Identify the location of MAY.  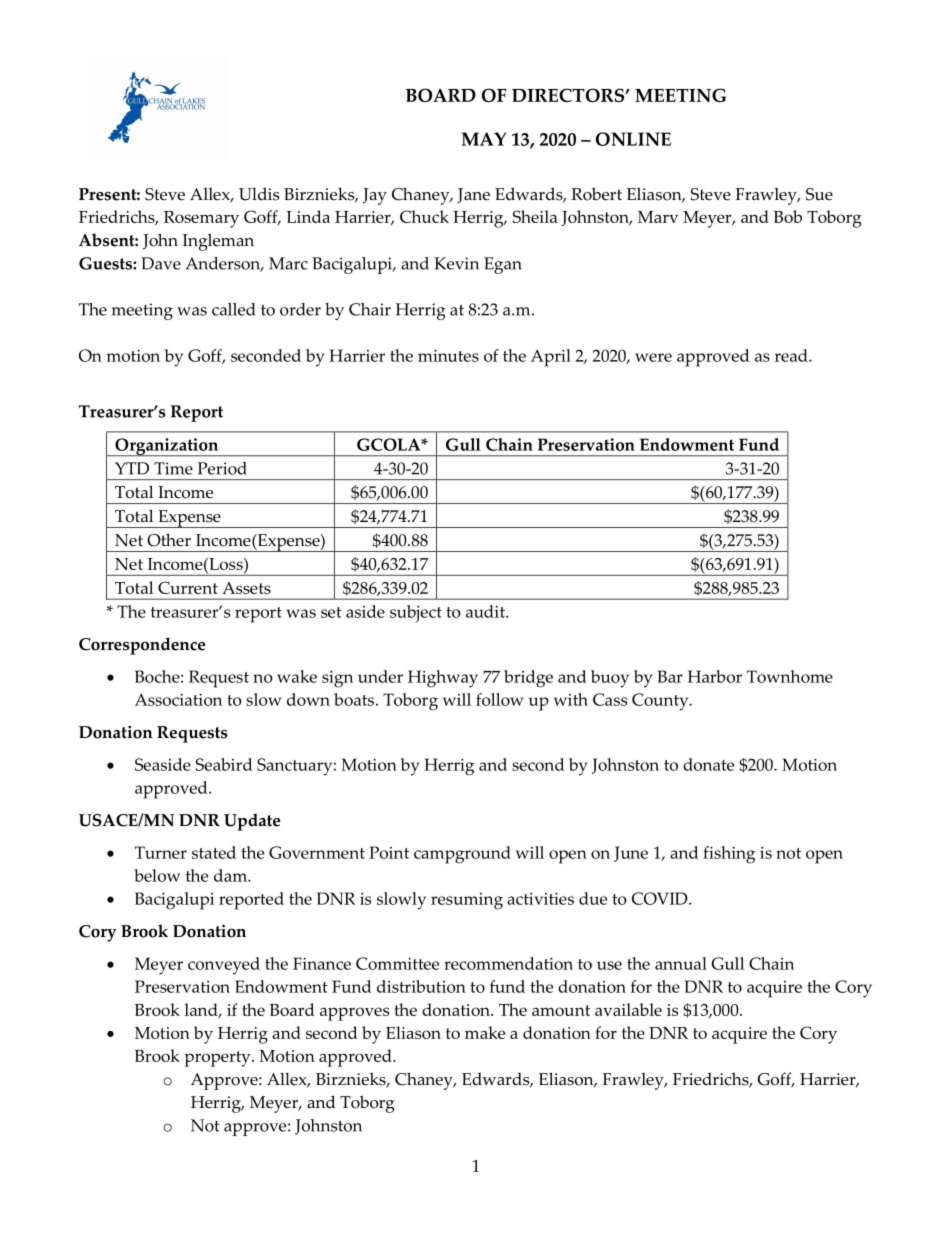
(484, 139).
